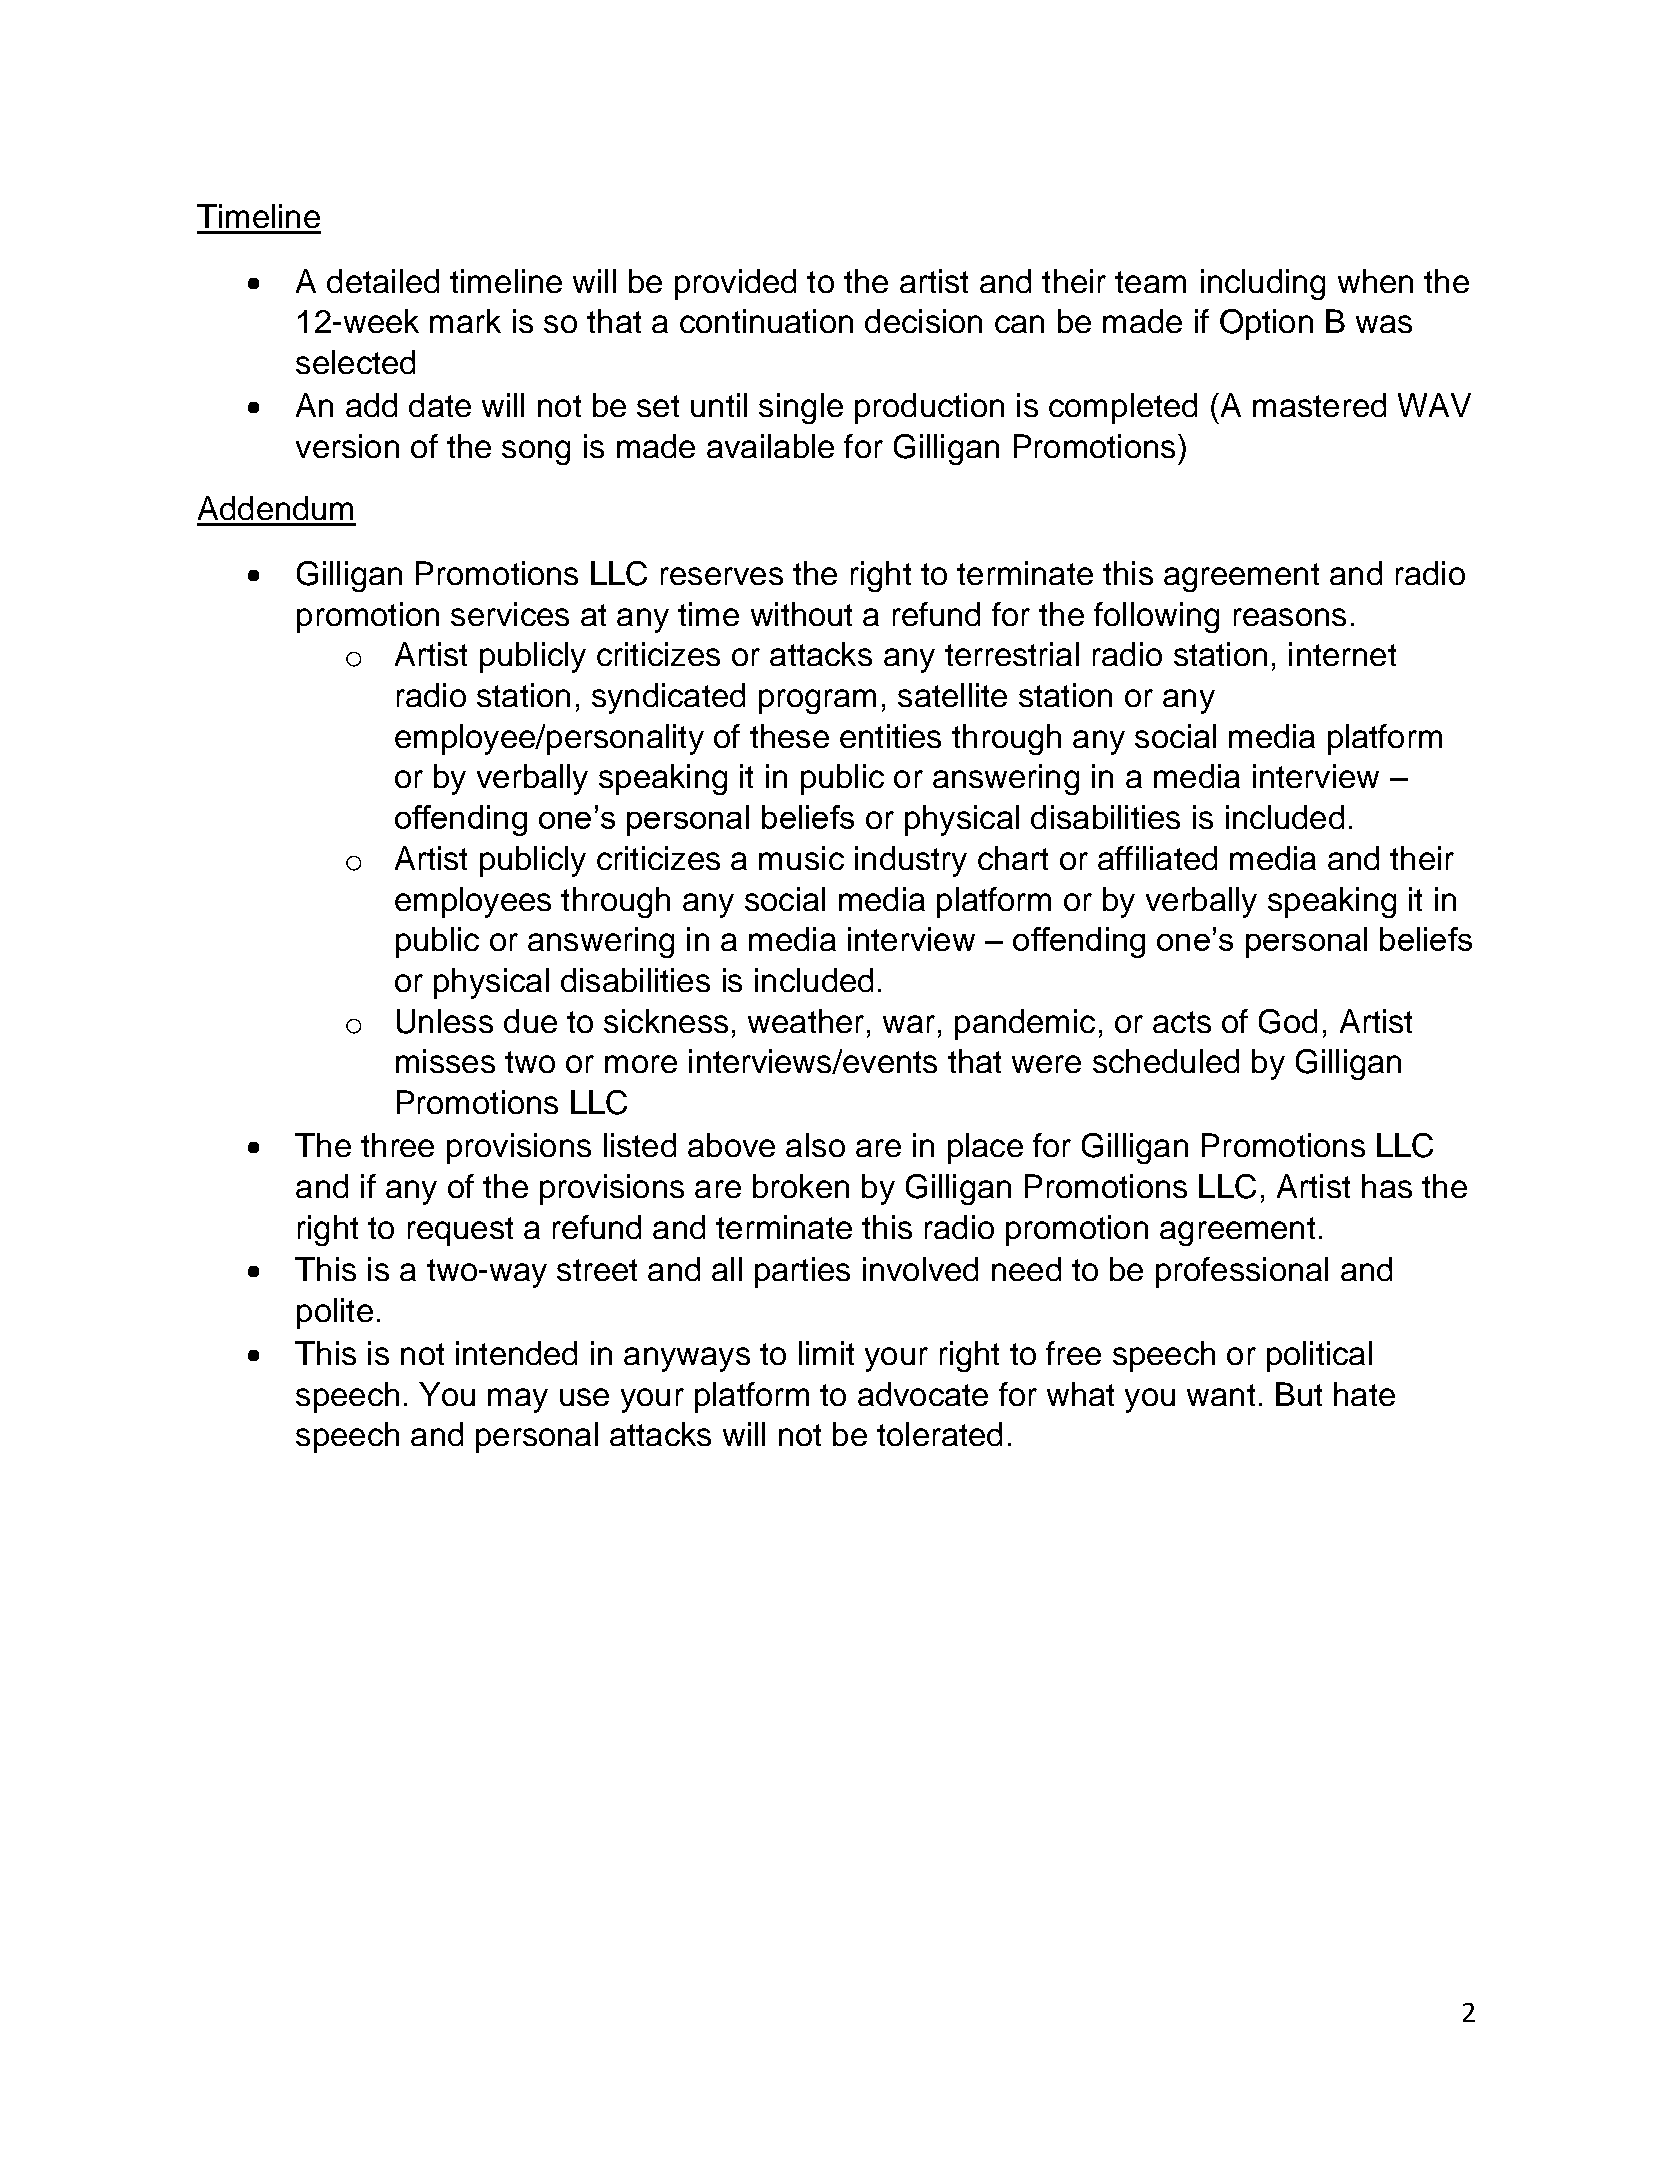  Describe the element at coordinates (465, 321) in the page. I see `mark` at that location.
